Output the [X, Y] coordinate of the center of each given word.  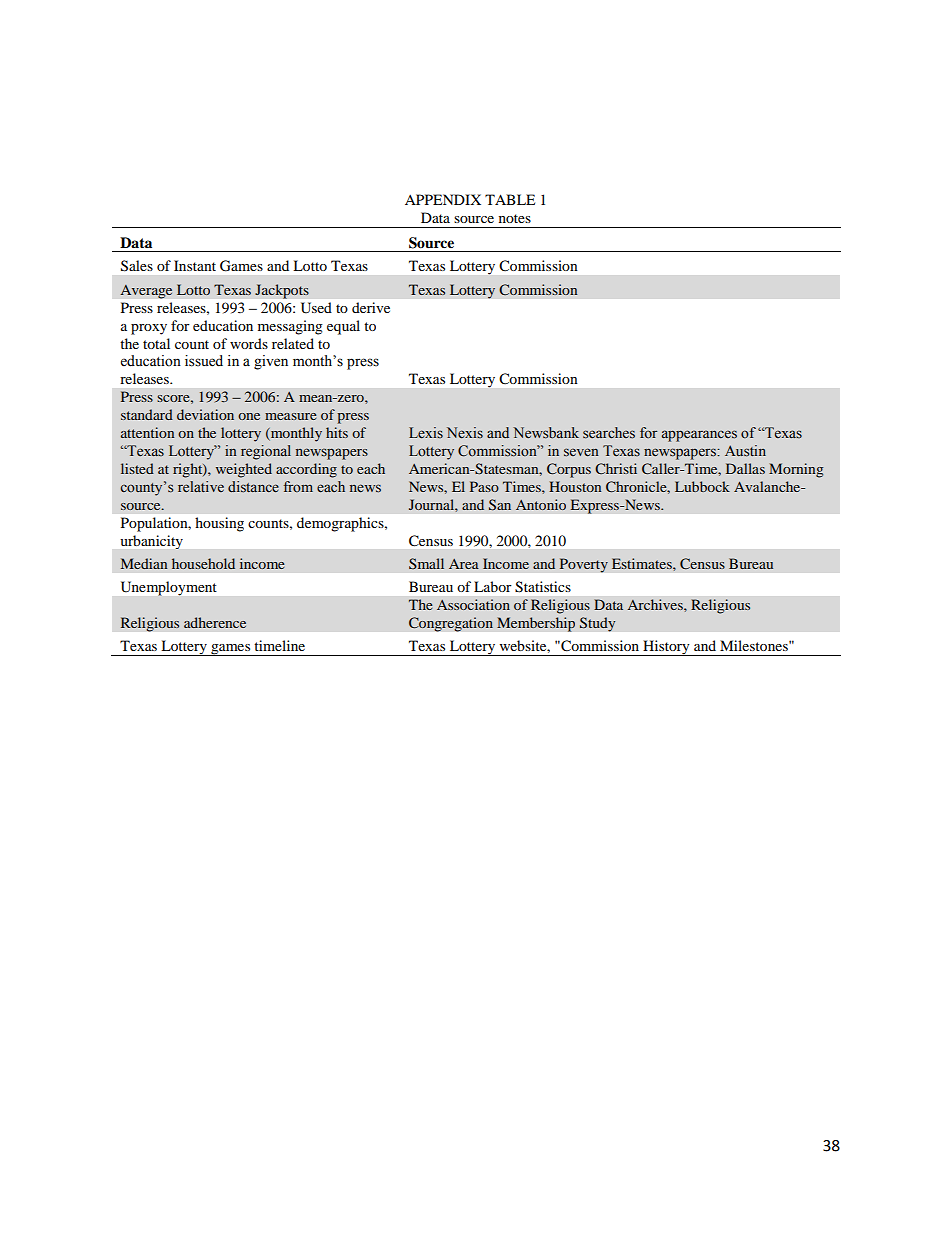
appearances [699, 436]
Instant [195, 265]
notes [515, 218]
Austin [745, 451]
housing [219, 524]
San [500, 504]
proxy [149, 329]
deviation [205, 414]
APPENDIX [443, 199]
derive [371, 307]
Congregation [451, 624]
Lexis [426, 433]
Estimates [643, 563]
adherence [215, 622]
